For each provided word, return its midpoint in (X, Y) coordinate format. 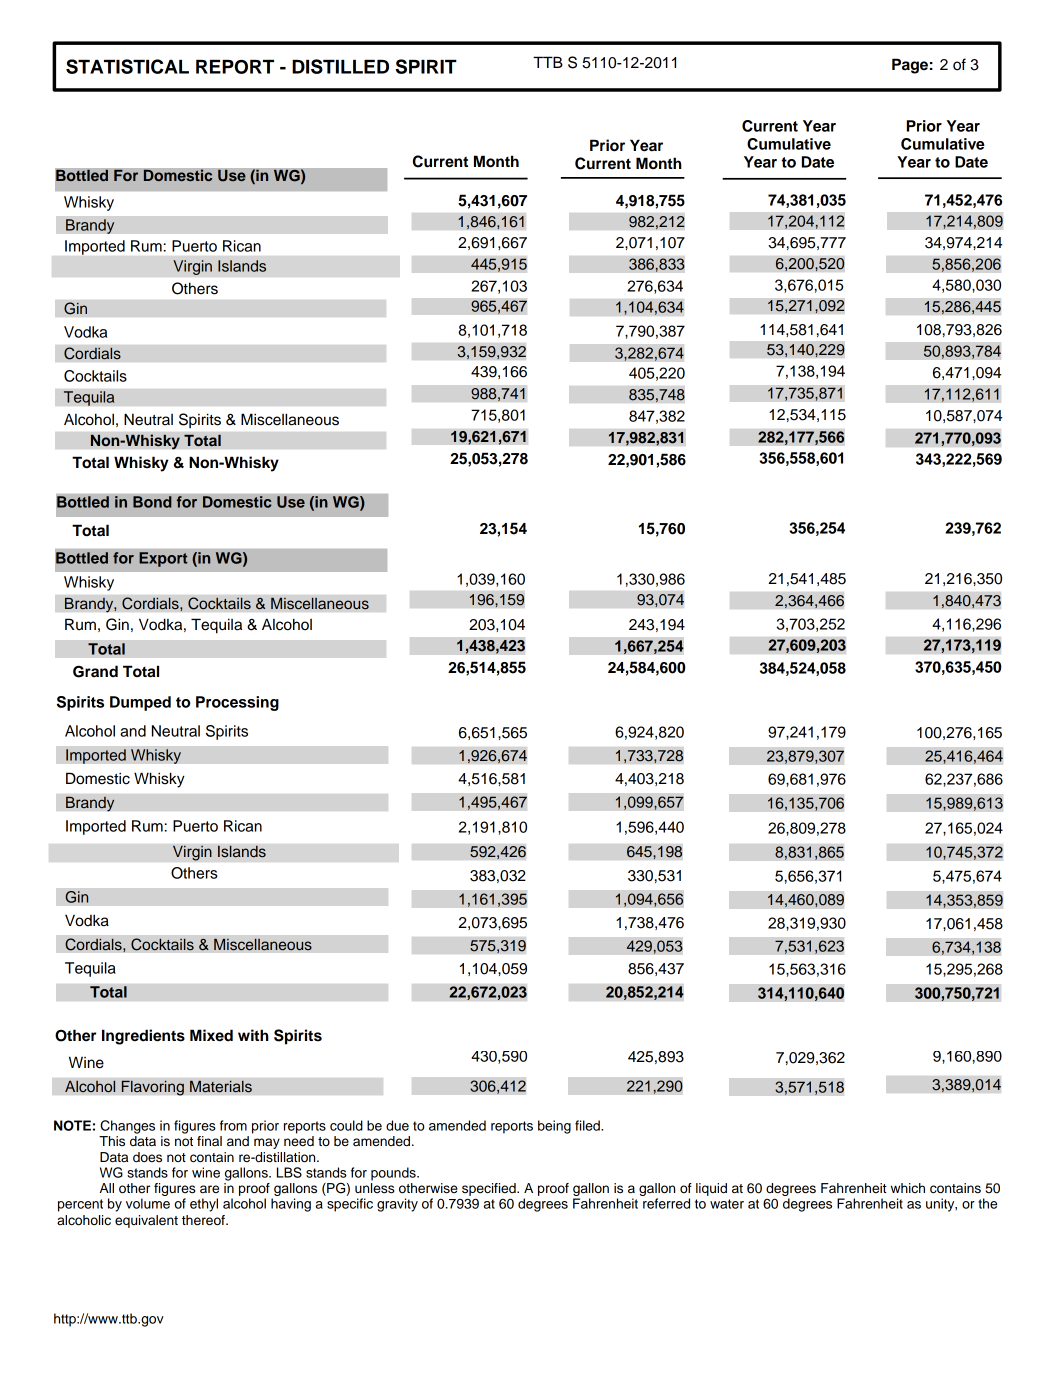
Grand (95, 671)
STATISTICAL (127, 66)
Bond (152, 502)
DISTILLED (340, 66)
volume (148, 1203)
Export (163, 559)
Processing (237, 703)
